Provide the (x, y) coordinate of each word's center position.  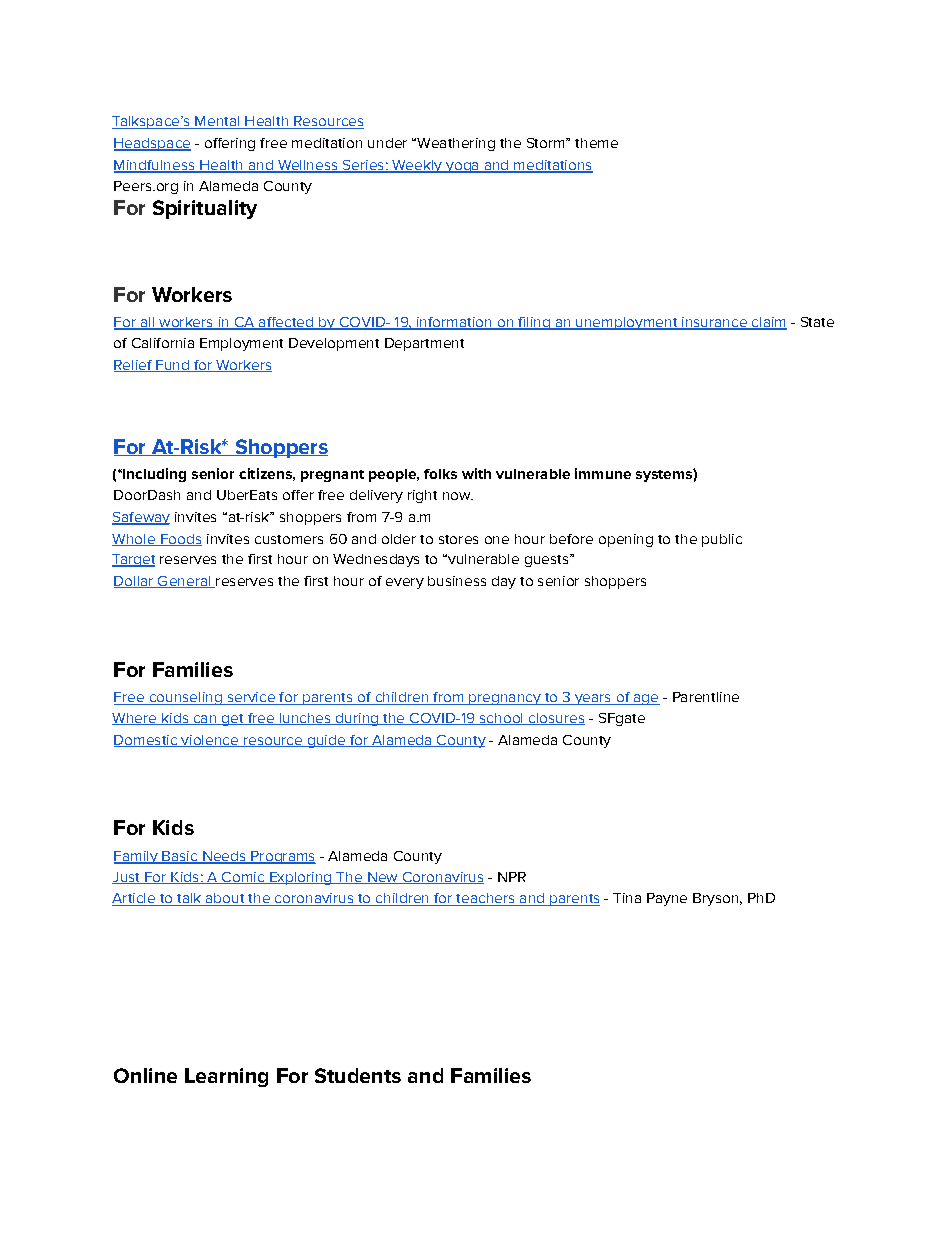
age (645, 699)
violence (209, 741)
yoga (462, 167)
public (722, 540)
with (476, 473)
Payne (667, 899)
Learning (226, 1077)
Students (358, 1075)
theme (596, 143)
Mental (217, 122)
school (501, 719)
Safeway (141, 518)
